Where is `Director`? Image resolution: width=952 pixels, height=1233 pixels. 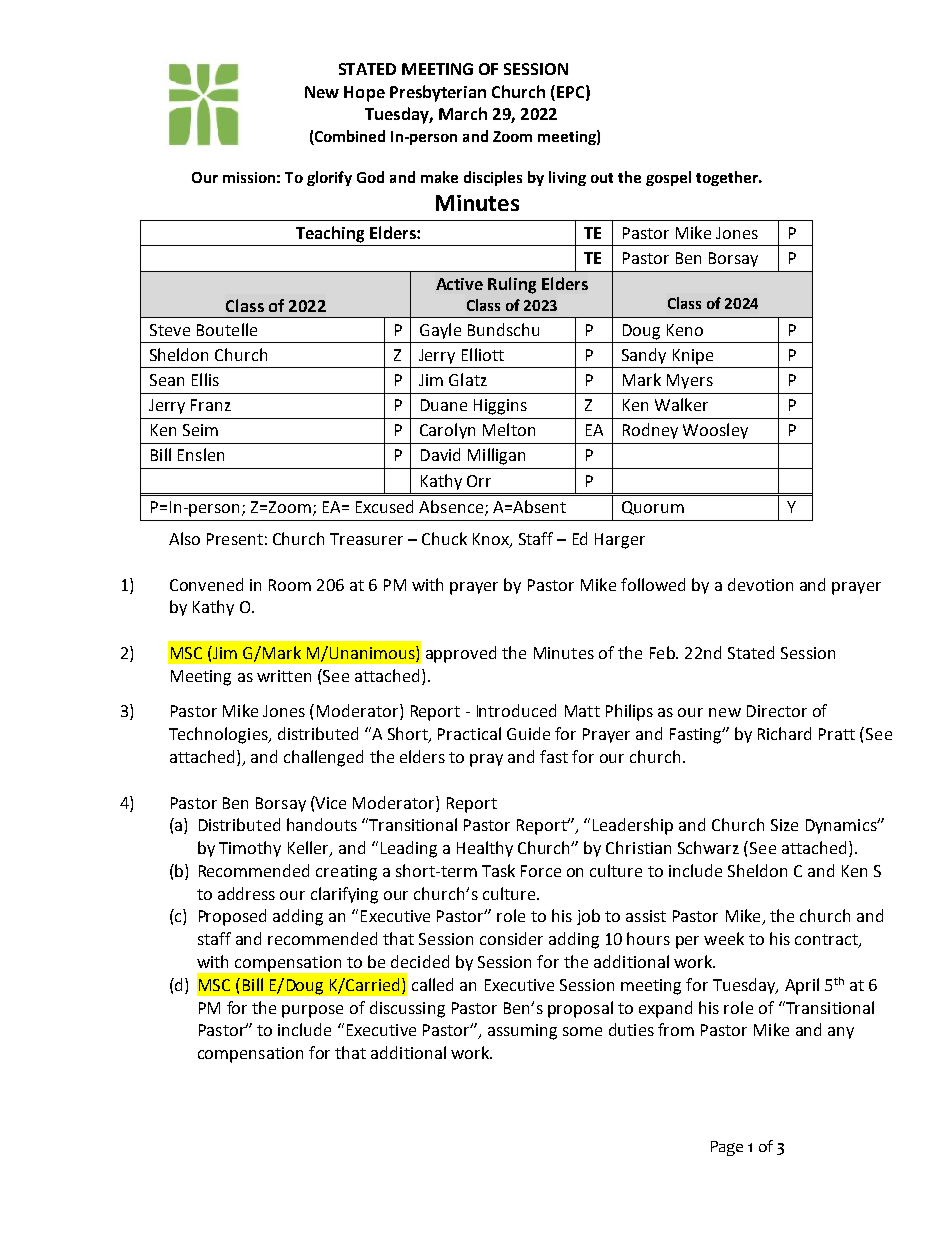
Director is located at coordinates (777, 711).
